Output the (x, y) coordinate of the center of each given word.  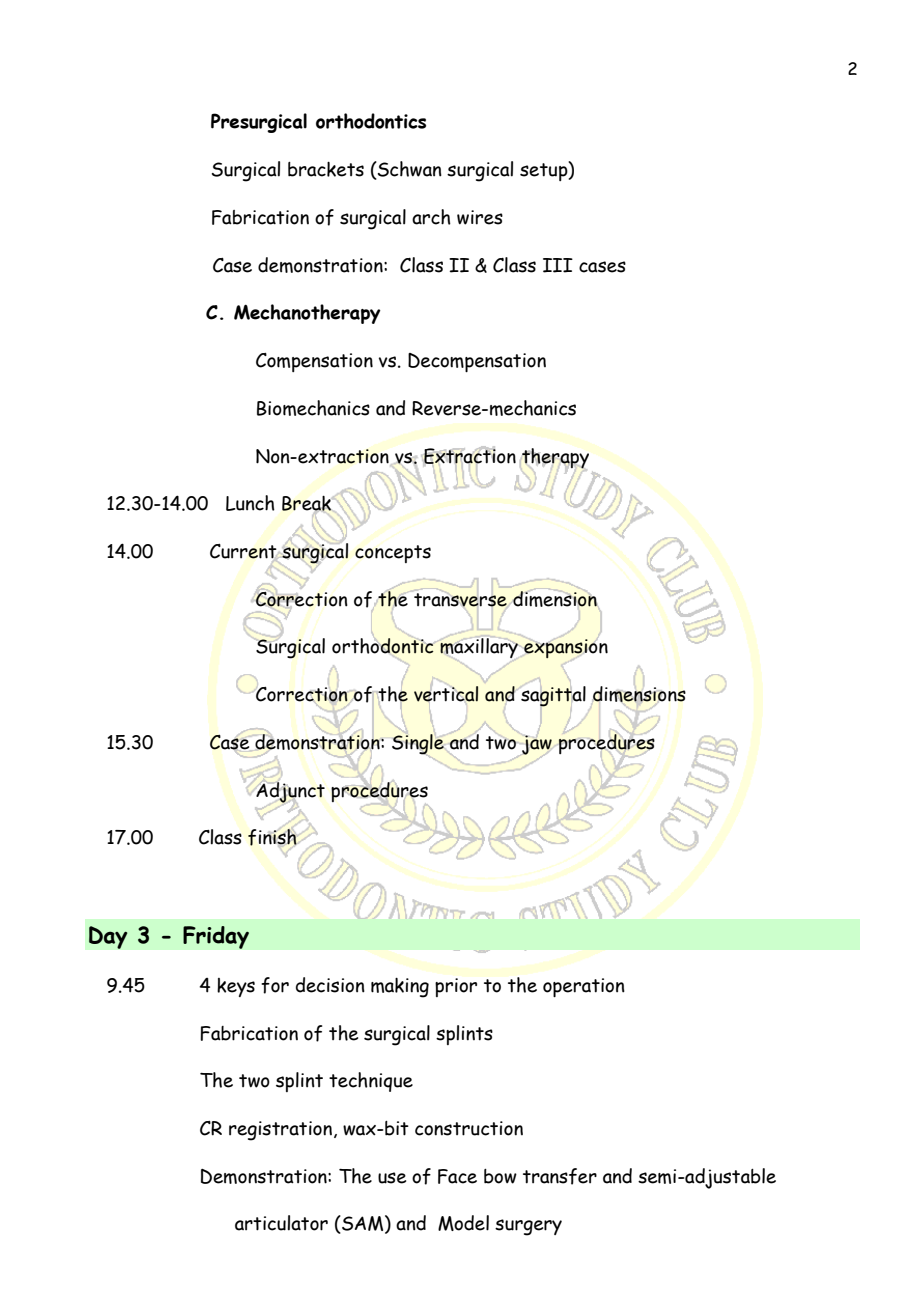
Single (418, 744)
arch (431, 217)
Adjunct (289, 792)
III (558, 265)
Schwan (409, 170)
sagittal (553, 696)
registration (280, 1131)
